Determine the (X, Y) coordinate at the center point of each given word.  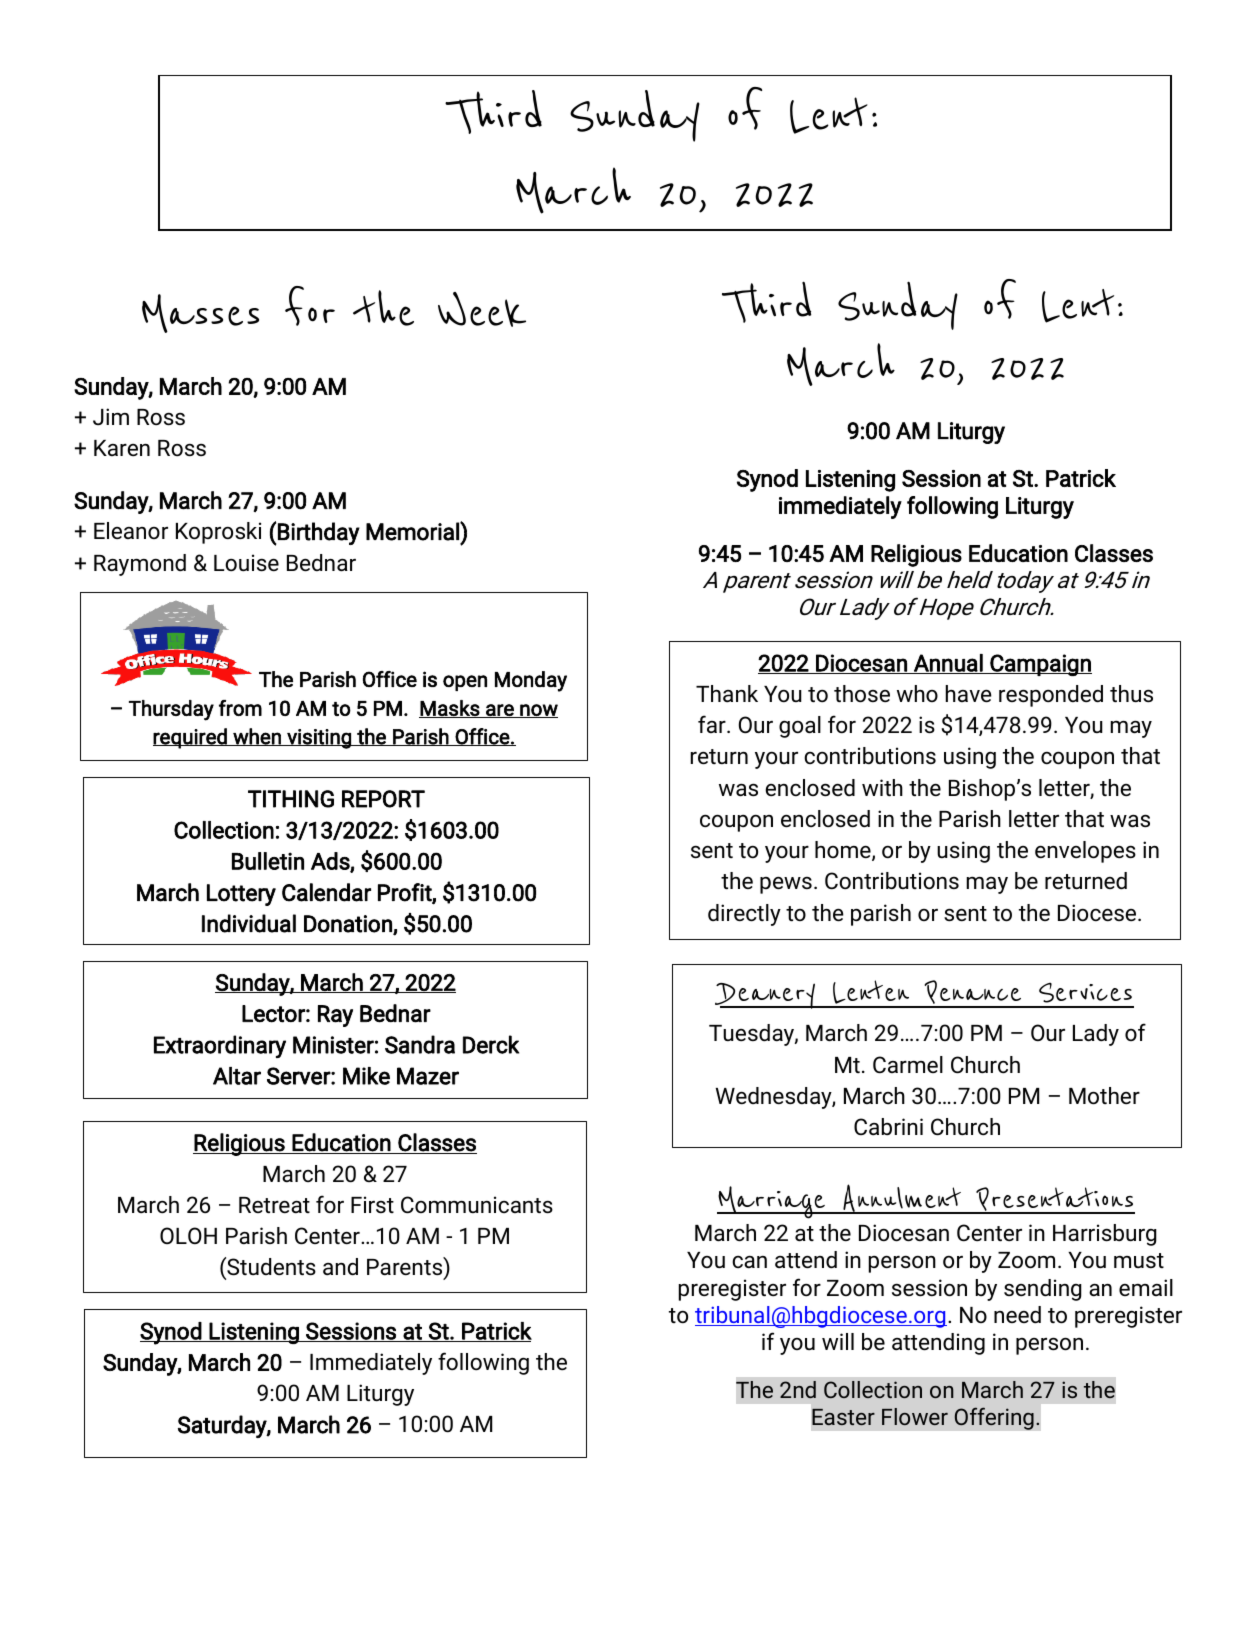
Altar (237, 1076)
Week (482, 309)
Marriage (772, 1202)
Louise (246, 563)
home (844, 851)
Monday (531, 681)
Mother (1104, 1096)
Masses (200, 313)
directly (744, 915)
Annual (948, 664)
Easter (843, 1417)
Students (270, 1266)
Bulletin (268, 861)
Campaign (1040, 665)
